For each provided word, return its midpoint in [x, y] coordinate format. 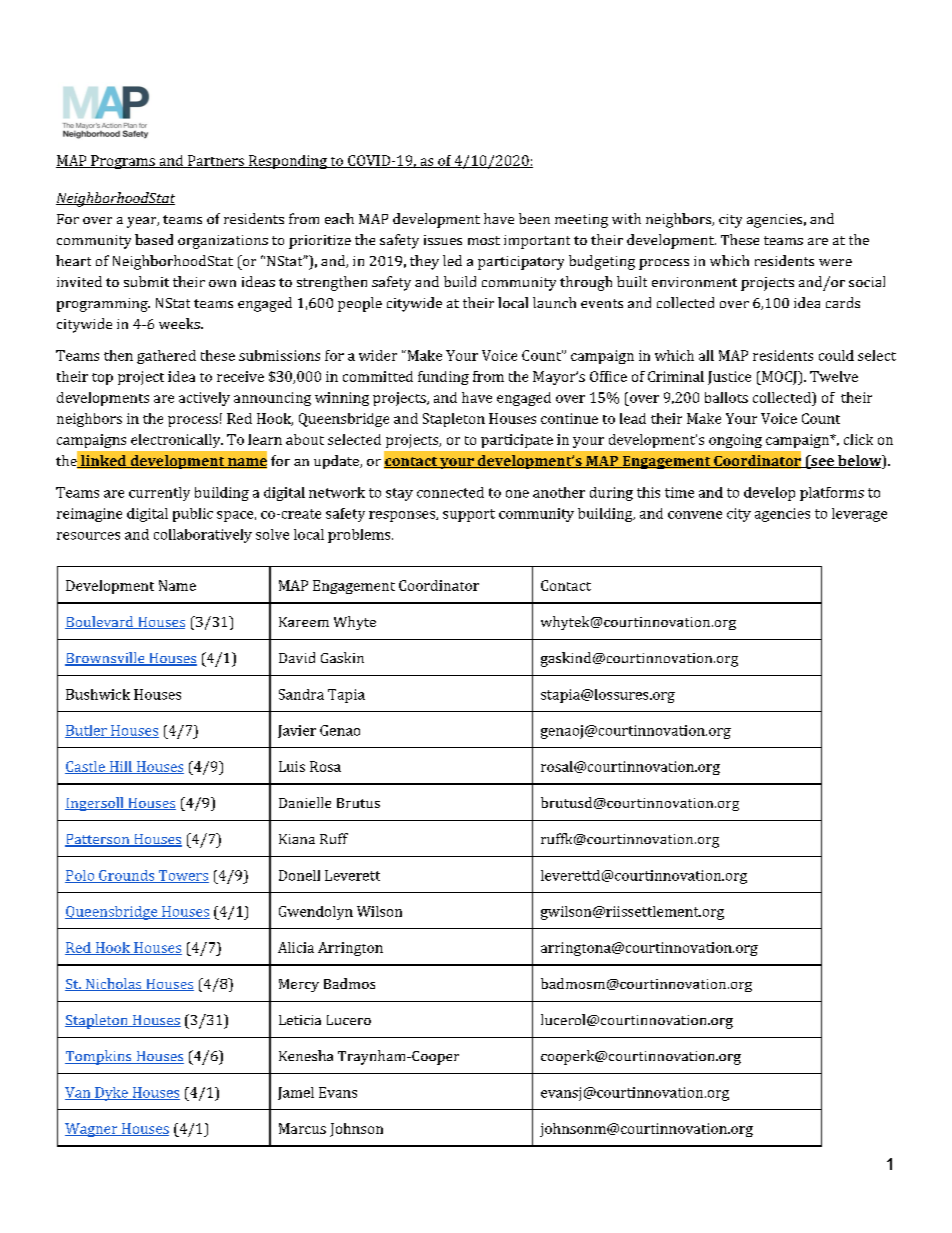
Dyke [111, 1094]
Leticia [300, 1020]
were [835, 262]
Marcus [302, 1128]
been [534, 218]
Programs [123, 162]
